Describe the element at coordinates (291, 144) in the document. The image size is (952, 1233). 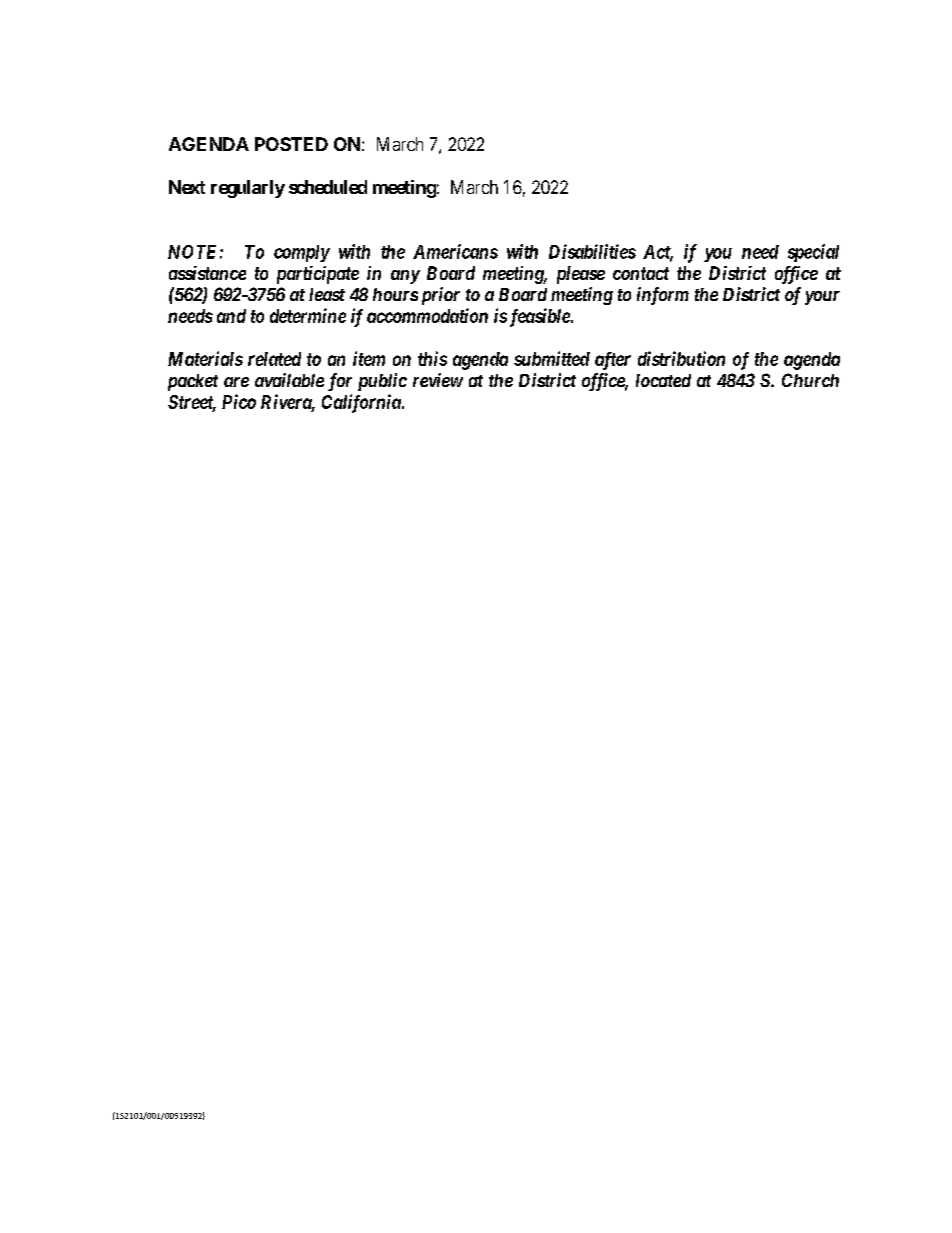
I see `POSTED` at that location.
